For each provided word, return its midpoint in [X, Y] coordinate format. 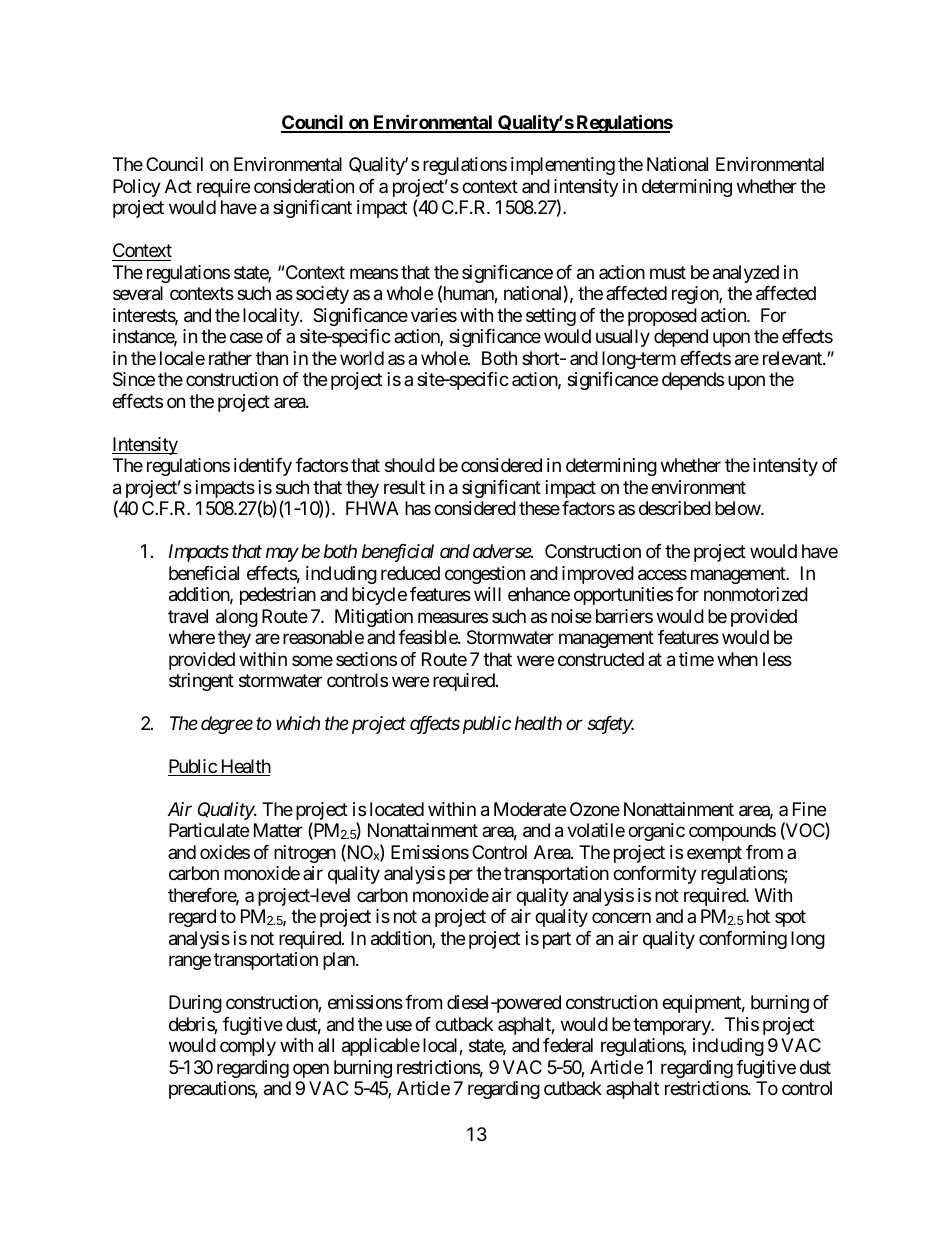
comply [248, 1047]
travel [188, 616]
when [737, 659]
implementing [563, 166]
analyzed [746, 274]
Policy [137, 188]
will [487, 594]
